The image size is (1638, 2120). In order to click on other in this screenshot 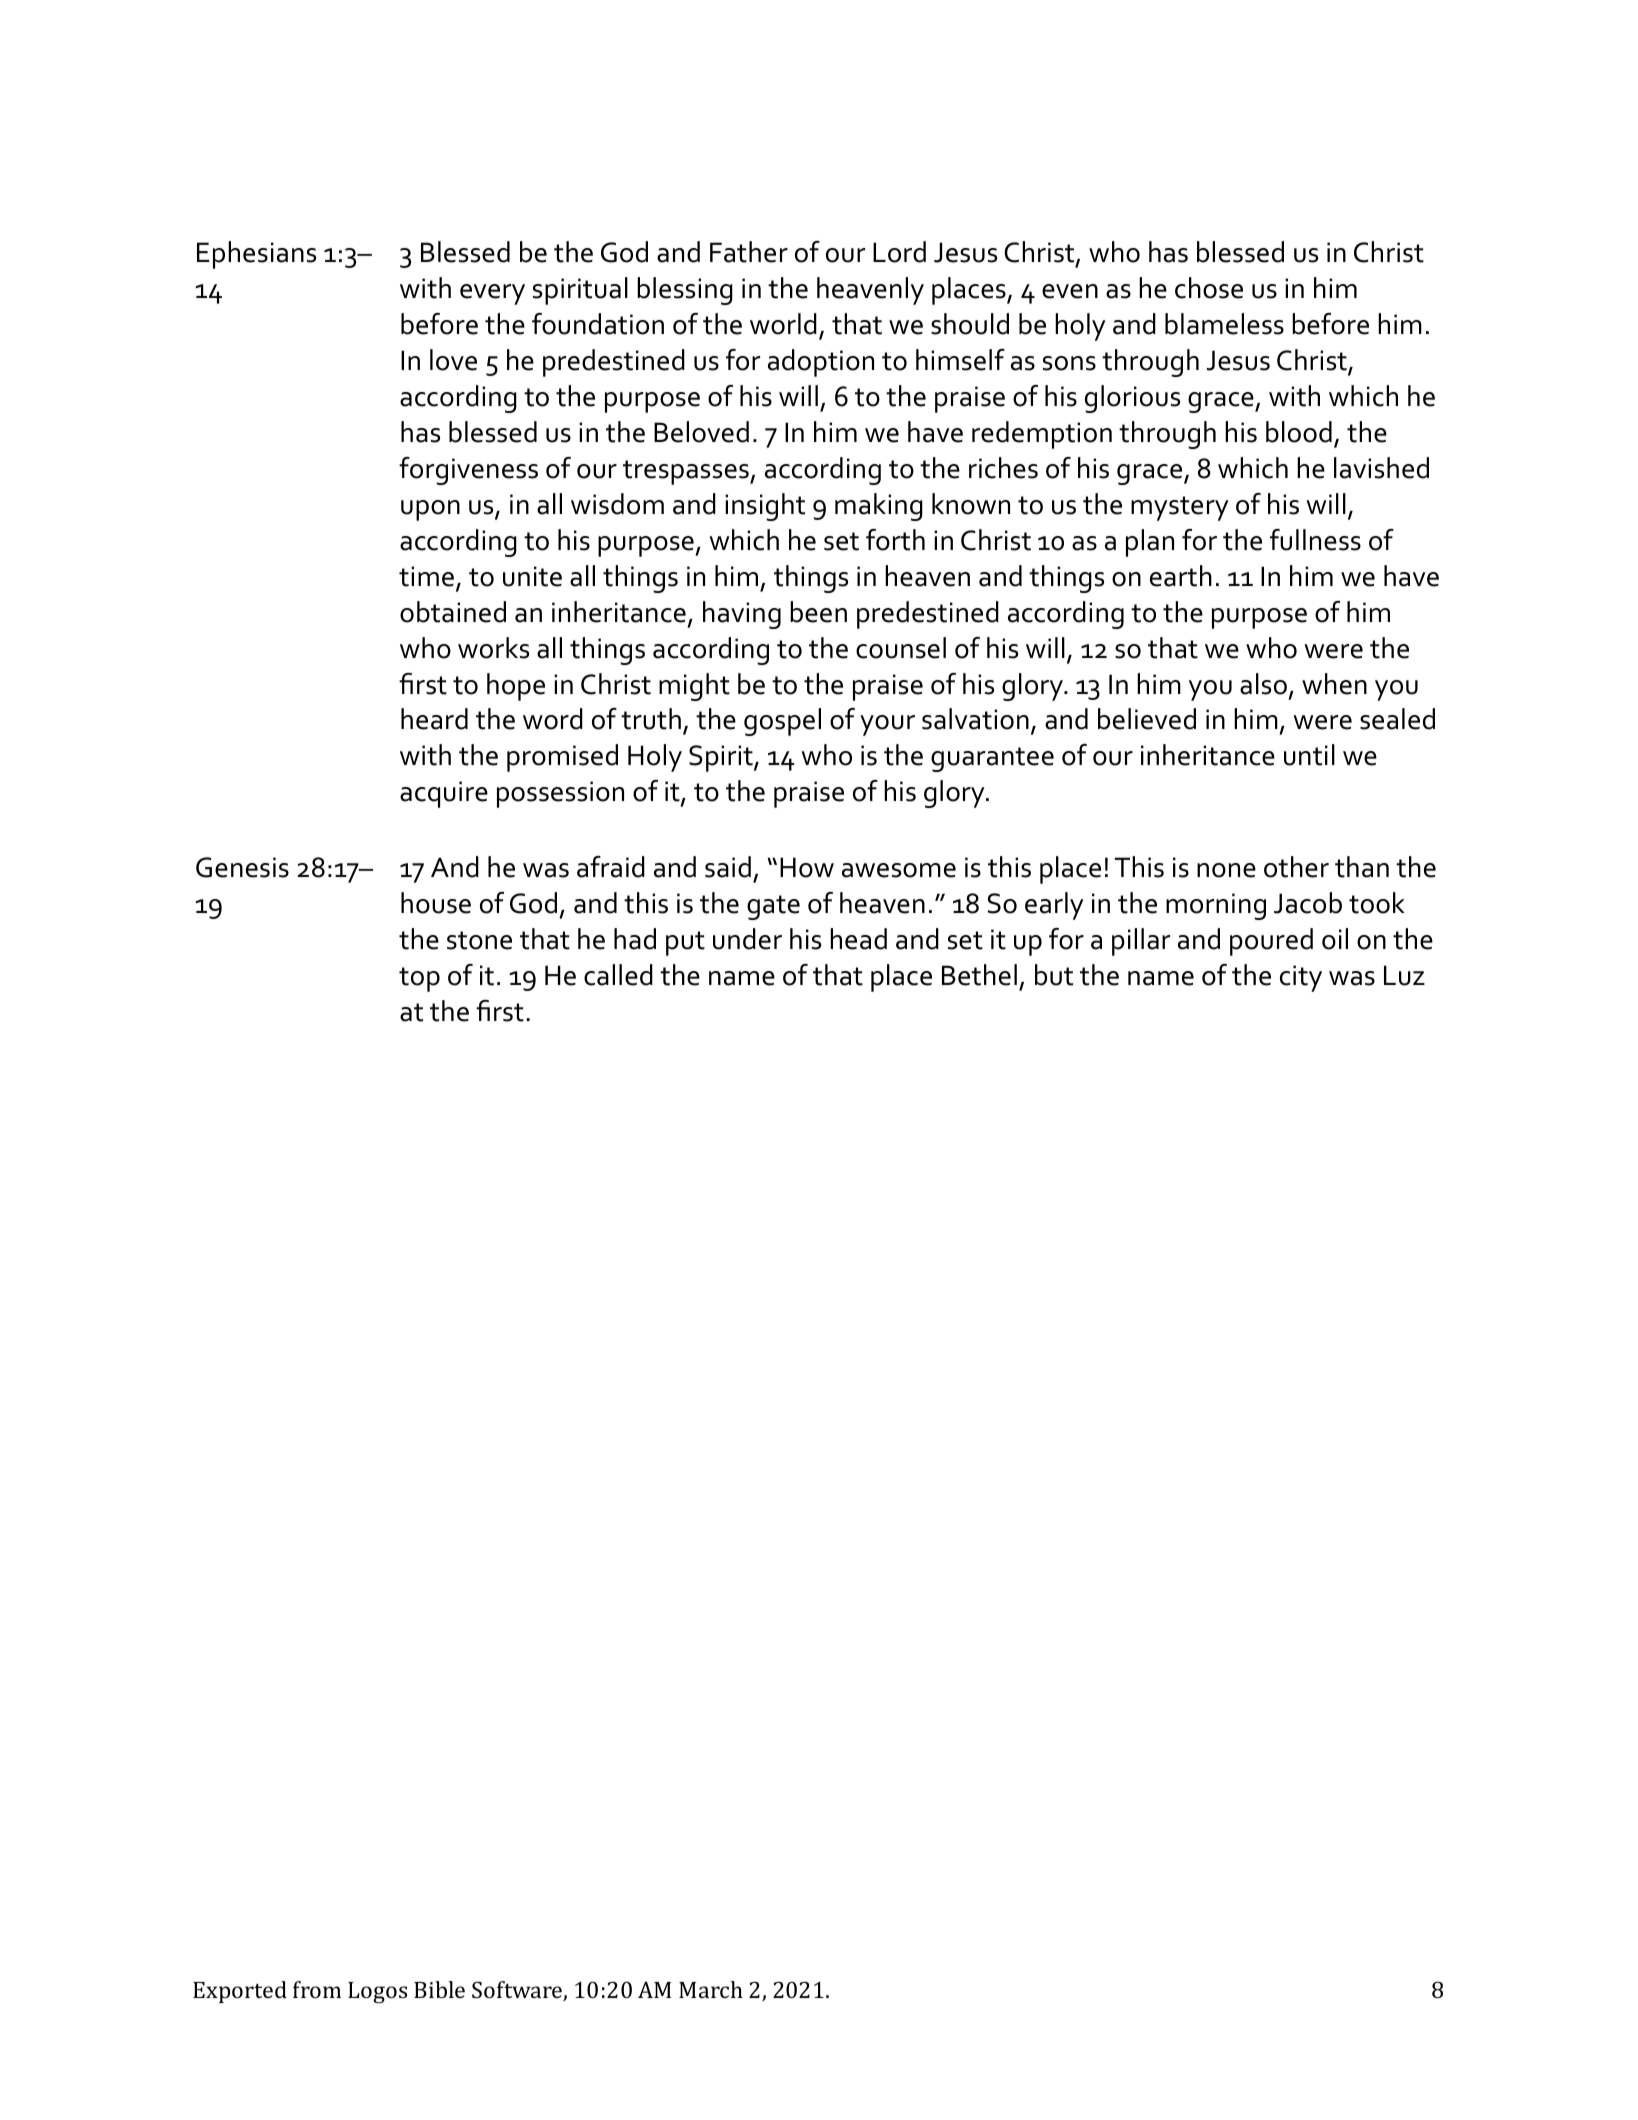, I will do `click(1296, 867)`.
